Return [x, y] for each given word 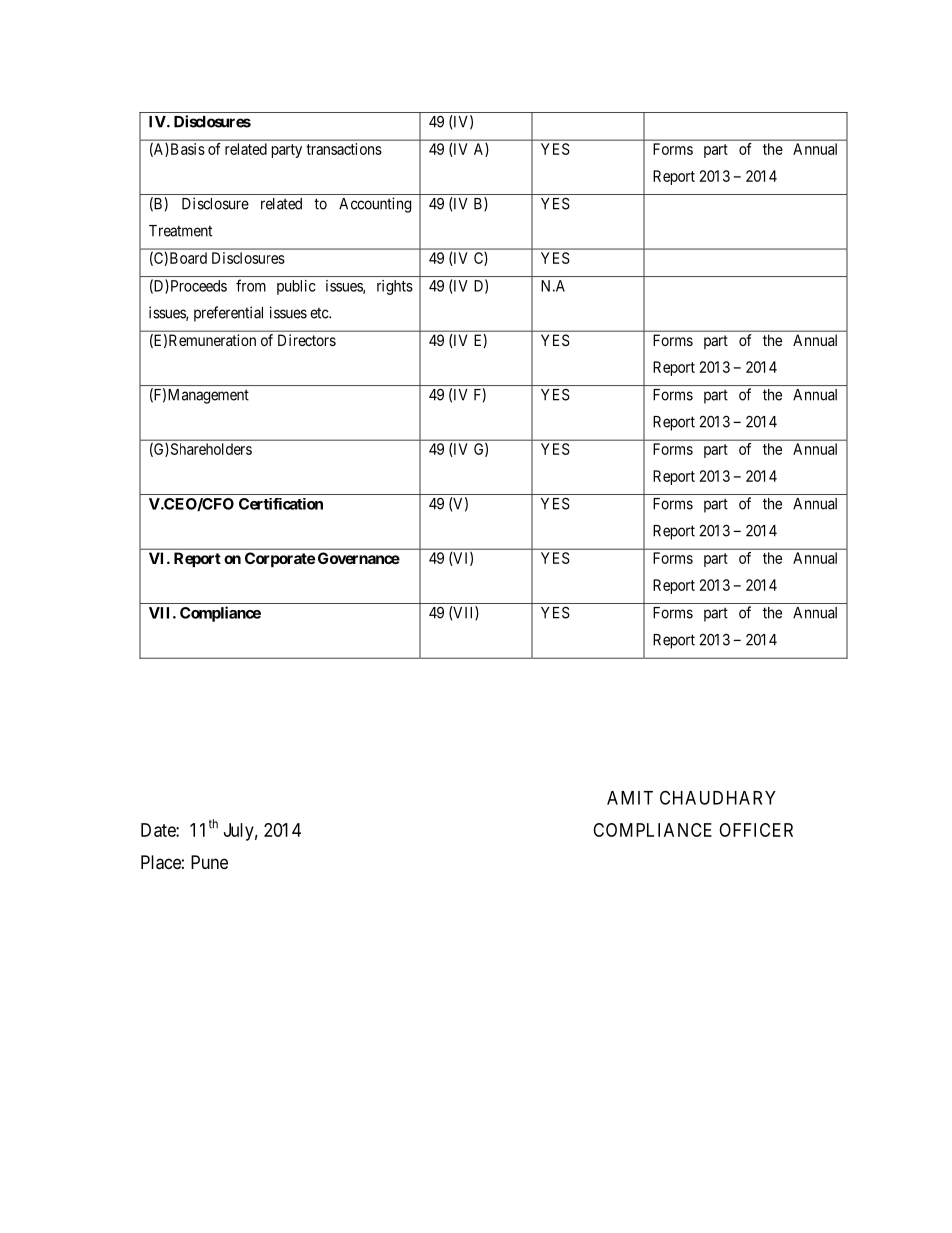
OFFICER [756, 830]
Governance [359, 558]
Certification [281, 504]
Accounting [375, 205]
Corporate [280, 559]
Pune [209, 862]
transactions [344, 149]
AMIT [630, 798]
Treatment [180, 231]
